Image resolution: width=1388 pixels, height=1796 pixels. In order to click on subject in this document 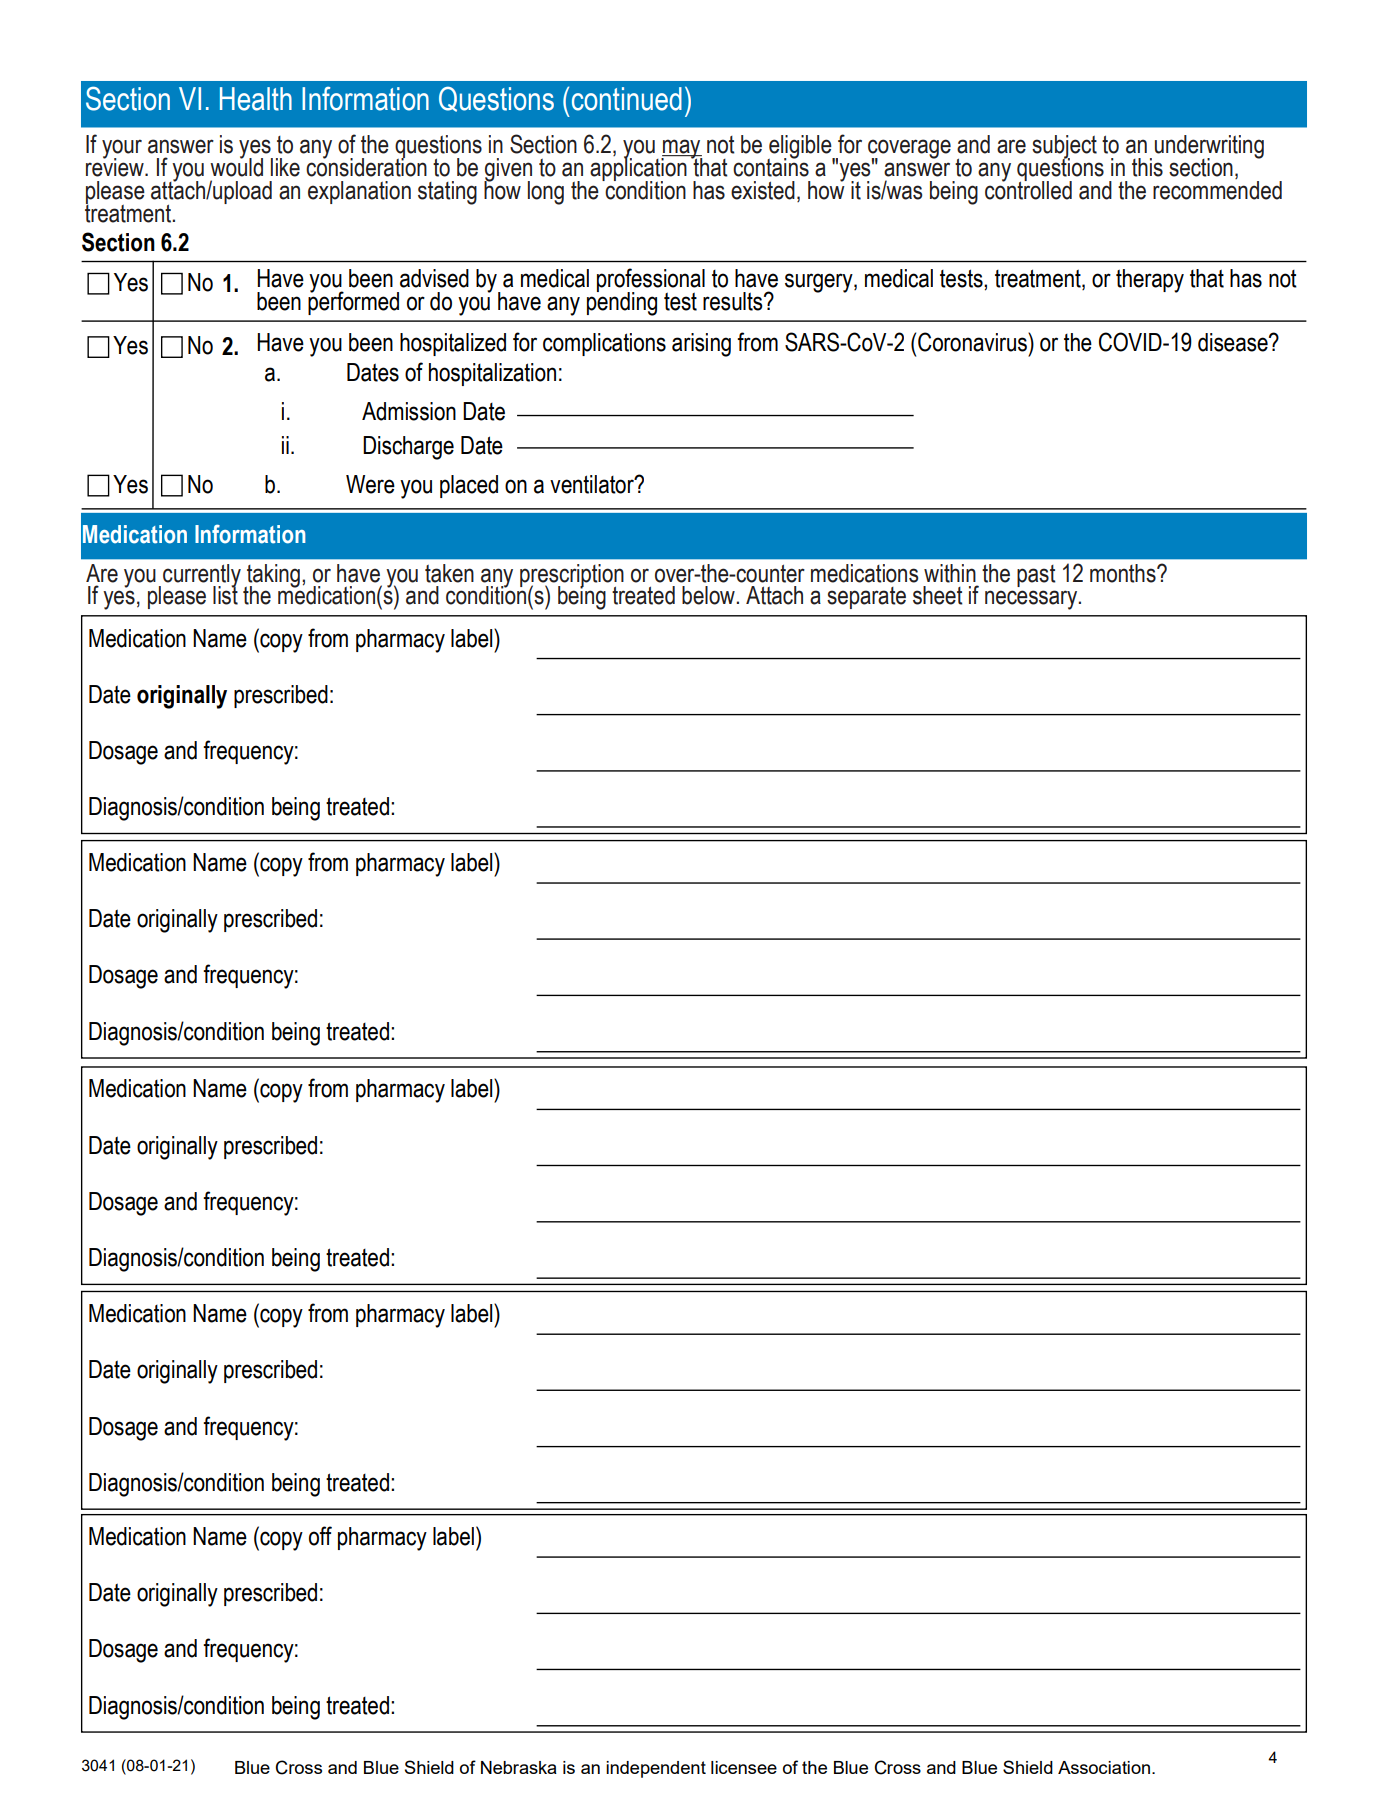, I will do `click(1064, 148)`.
